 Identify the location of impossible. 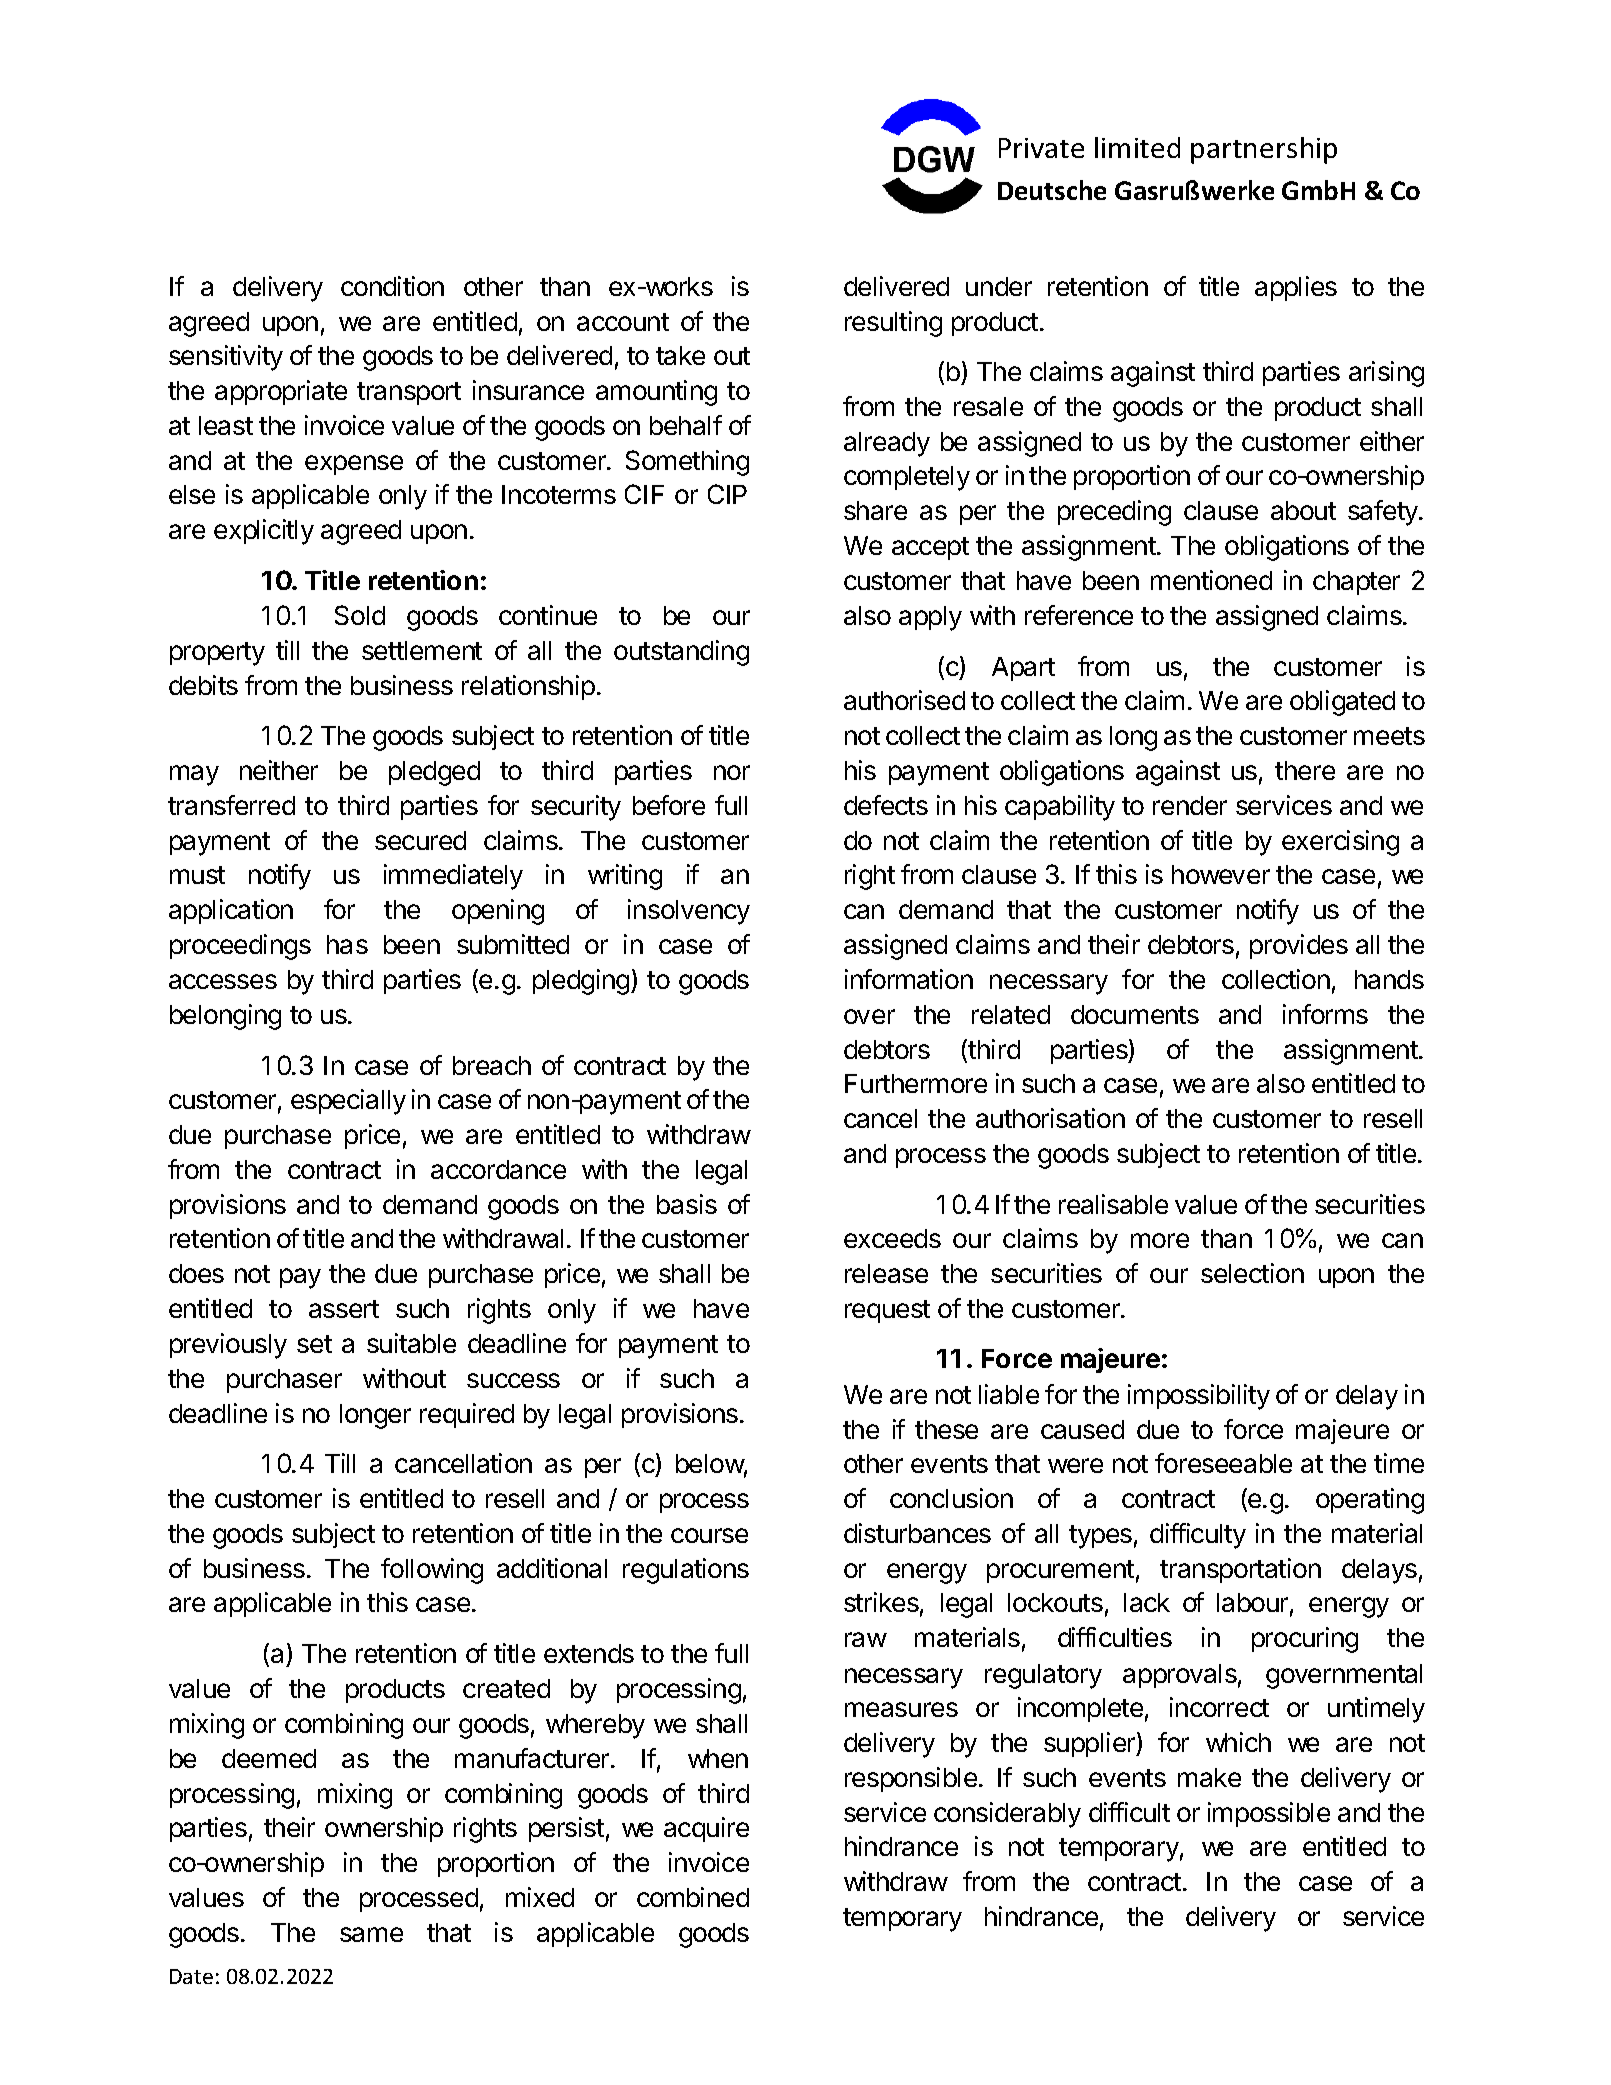
(1269, 1814).
